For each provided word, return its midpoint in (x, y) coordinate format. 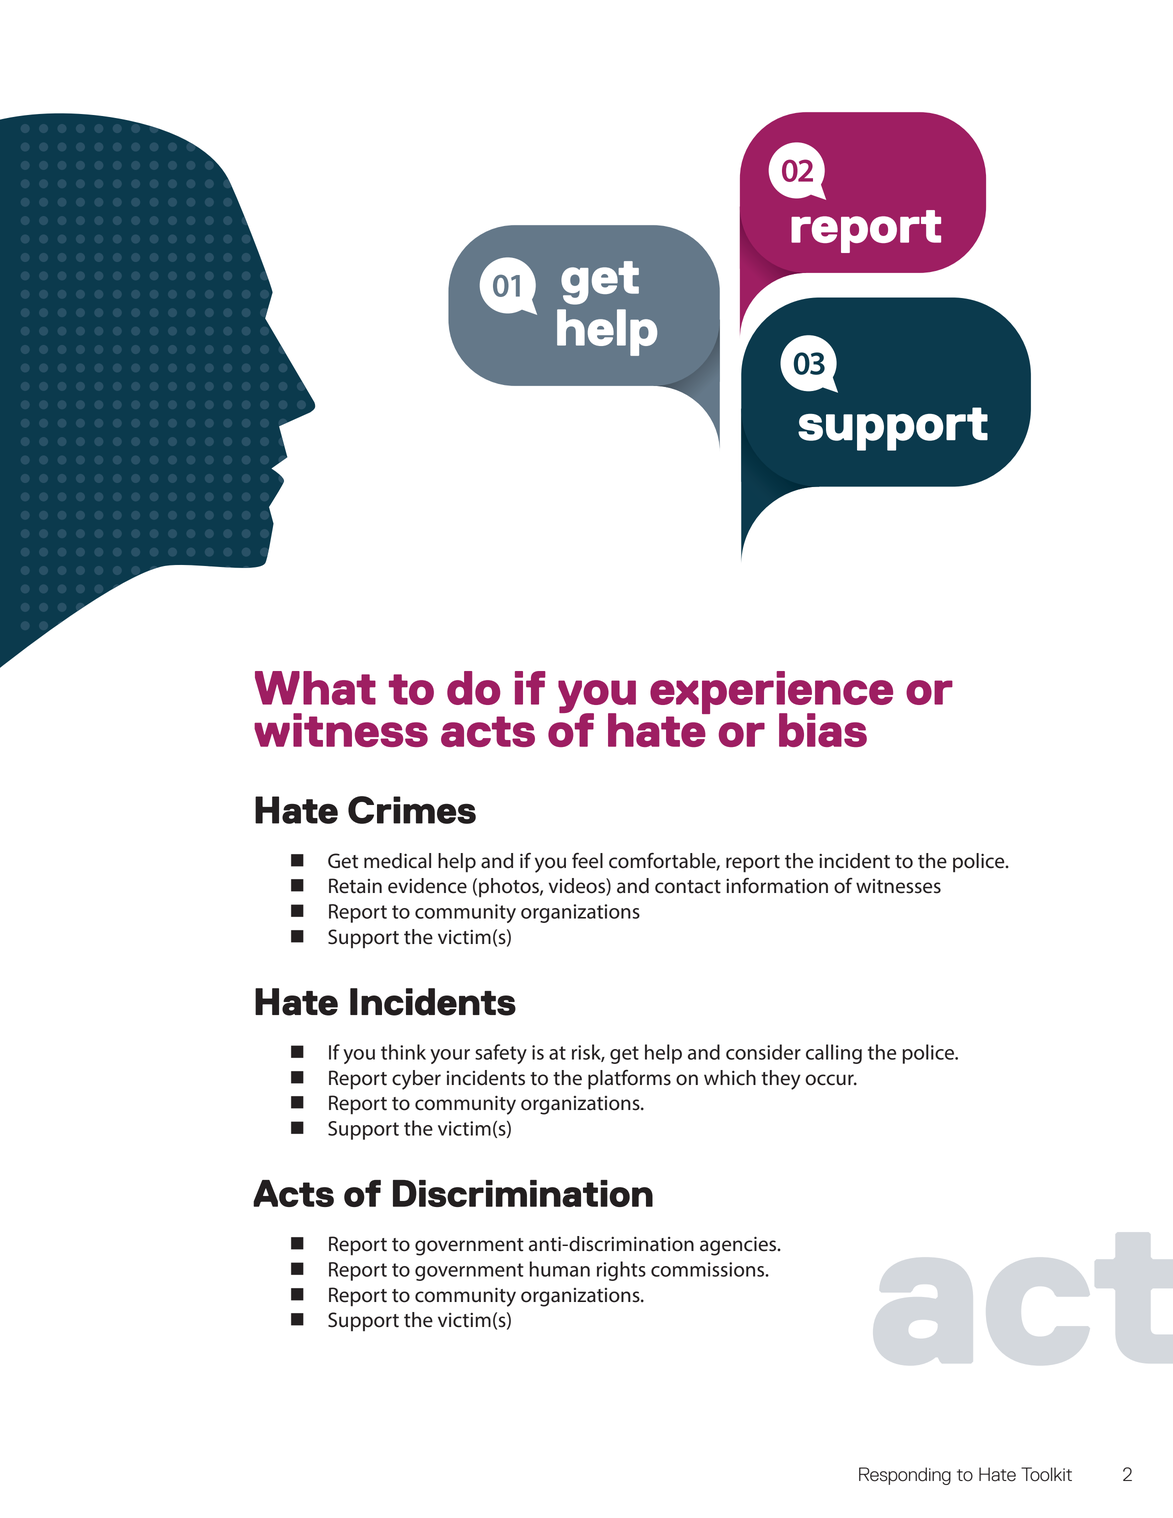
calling (834, 1054)
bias (823, 730)
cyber (416, 1080)
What (315, 688)
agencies (739, 1246)
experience (771, 694)
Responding (905, 1476)
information (777, 885)
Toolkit (1046, 1474)
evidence (427, 886)
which (730, 1078)
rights (621, 1271)
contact (688, 887)
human (560, 1269)
